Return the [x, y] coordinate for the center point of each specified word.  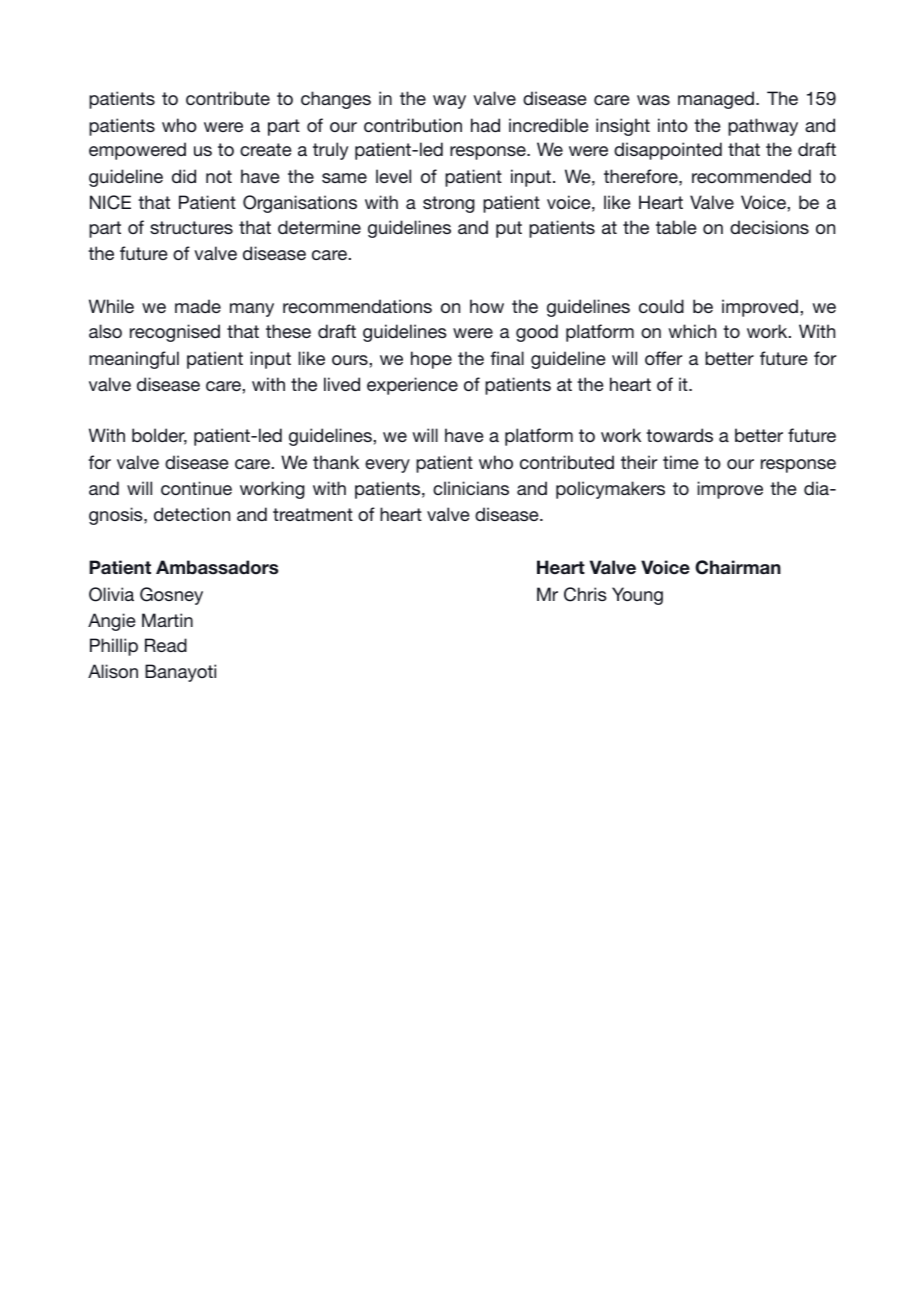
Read [166, 645]
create [265, 149]
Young [637, 596]
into [673, 125]
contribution [413, 125]
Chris [585, 594]
